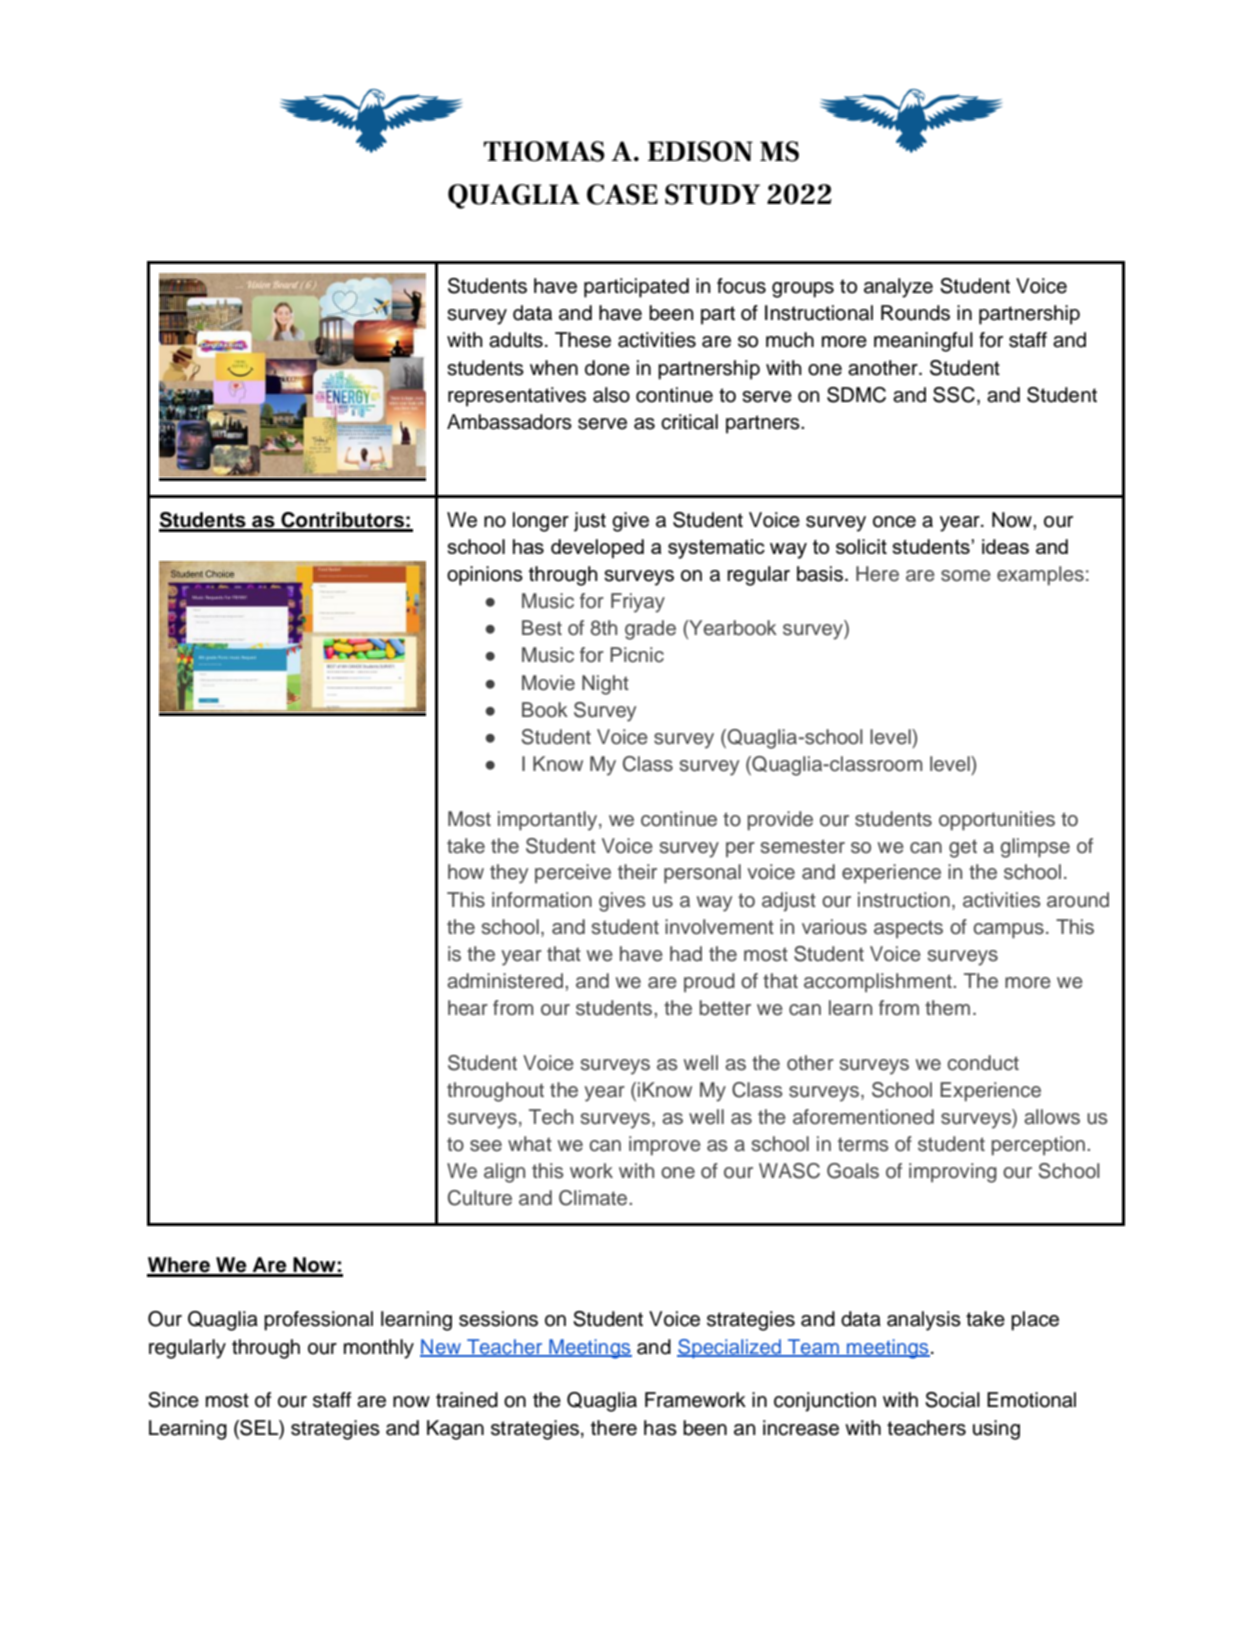 The image size is (1256, 1625). What do you see at coordinates (665, 1146) in the screenshot?
I see `improve` at bounding box center [665, 1146].
